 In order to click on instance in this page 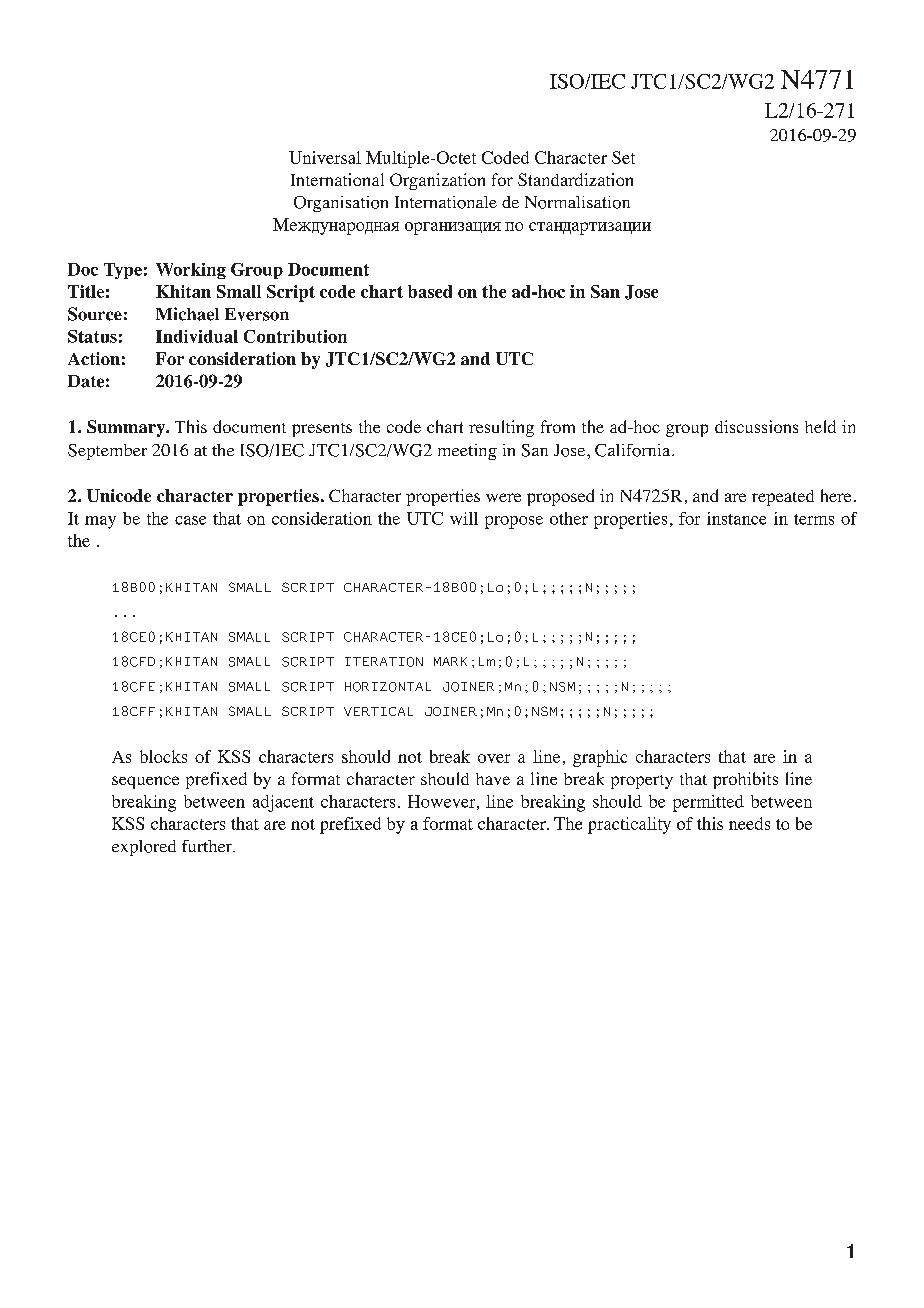, I will do `click(736, 518)`.
